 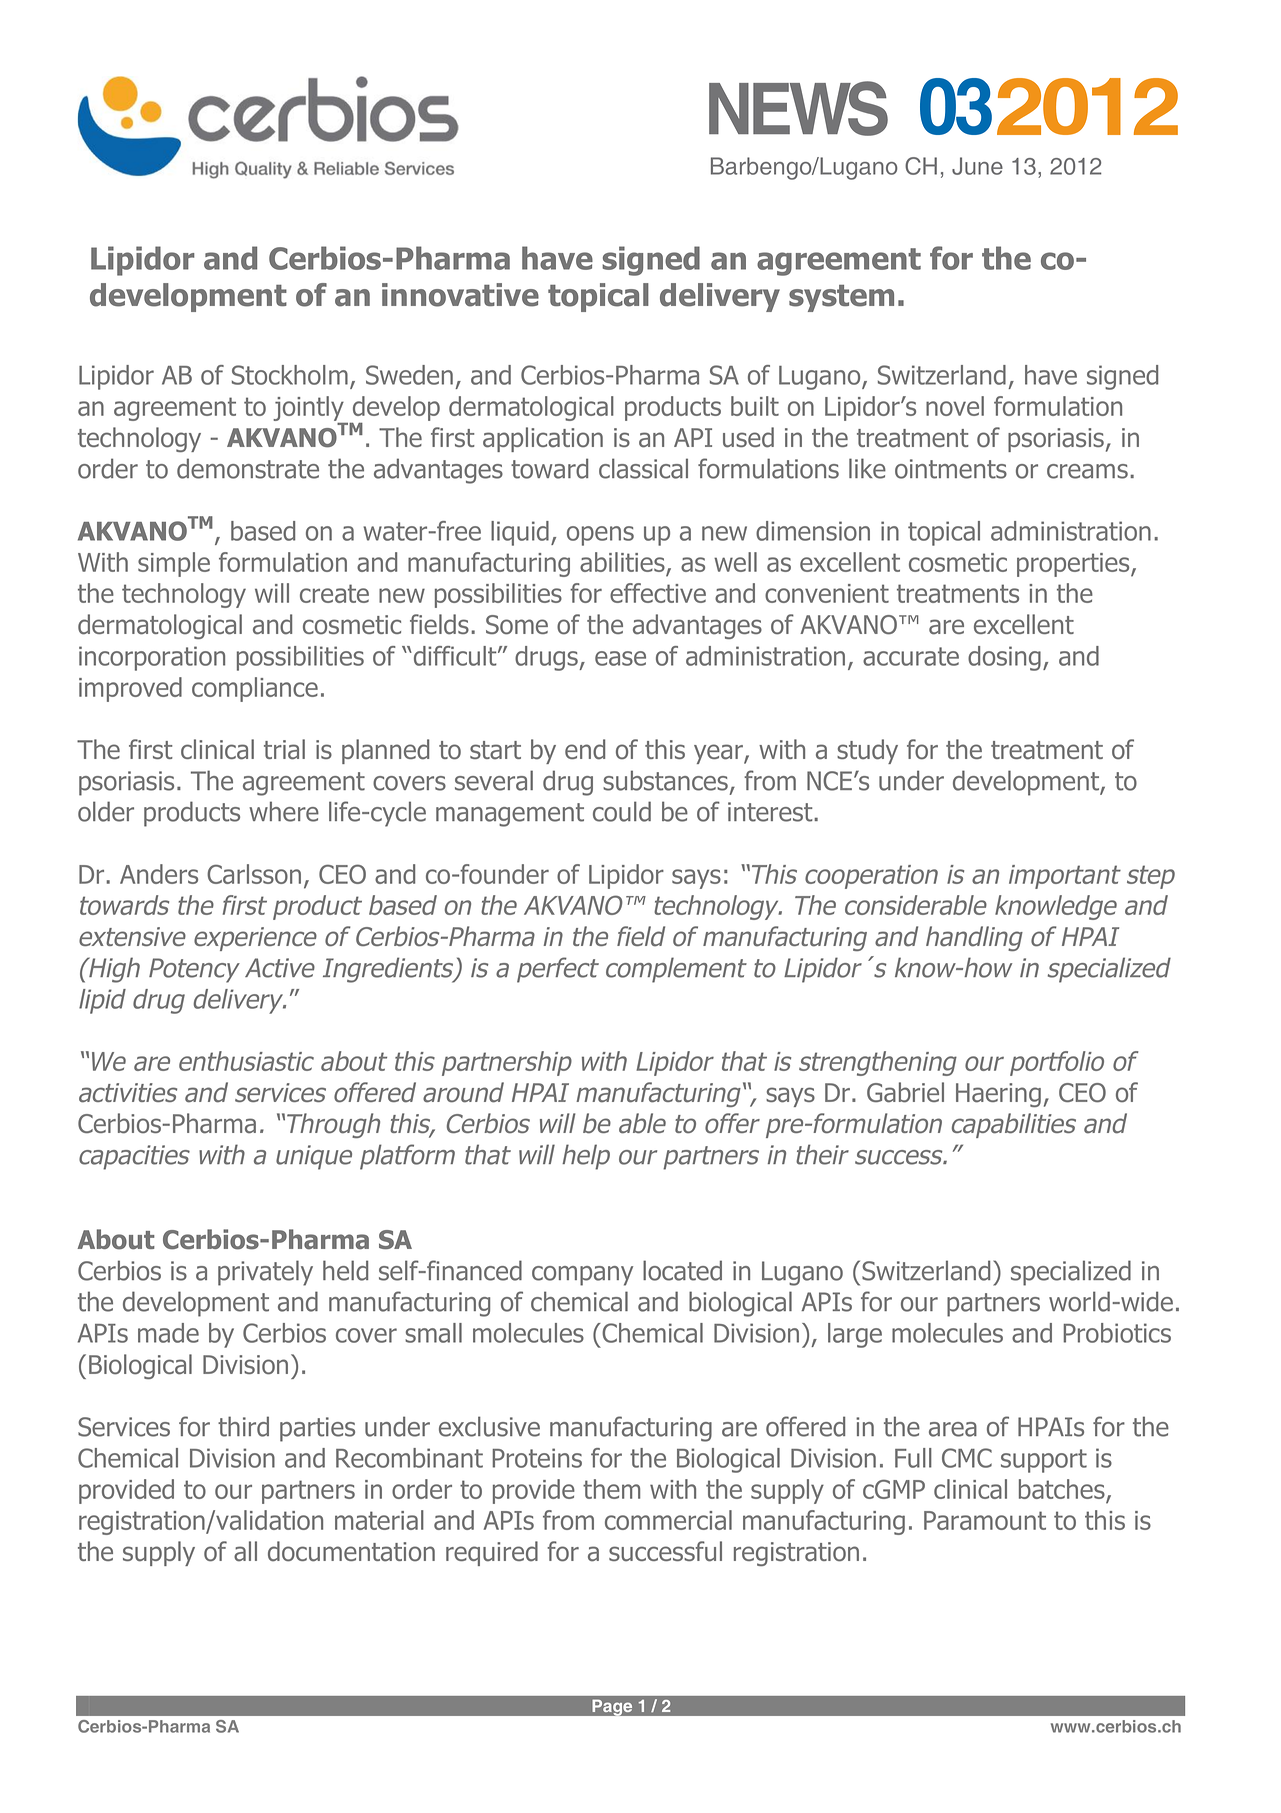 What do you see at coordinates (985, 1520) in the document?
I see `Paramount` at bounding box center [985, 1520].
